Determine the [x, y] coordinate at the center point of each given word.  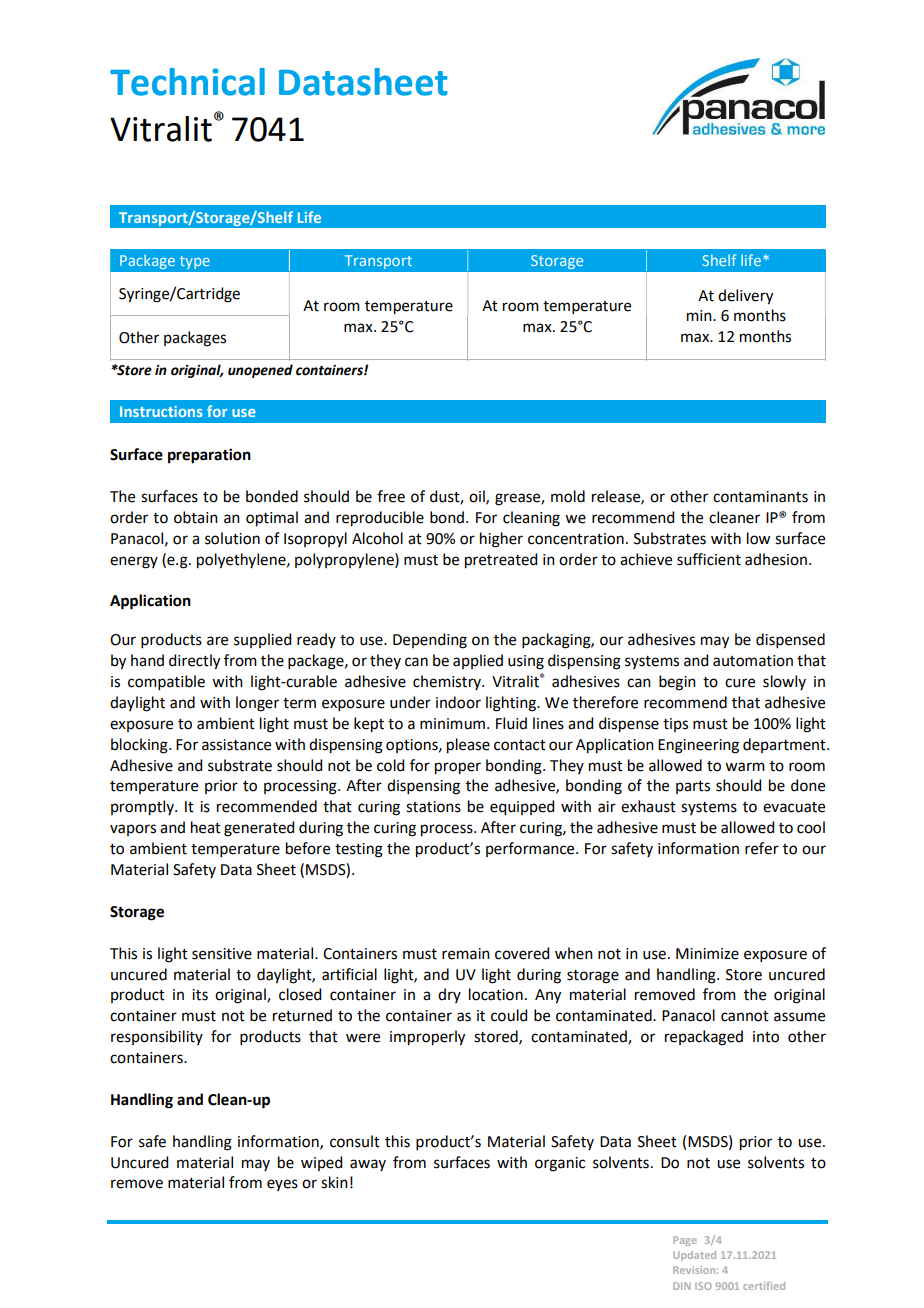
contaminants [760, 497]
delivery [745, 297]
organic [560, 1164]
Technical [187, 82]
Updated [694, 1256]
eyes [282, 1185]
